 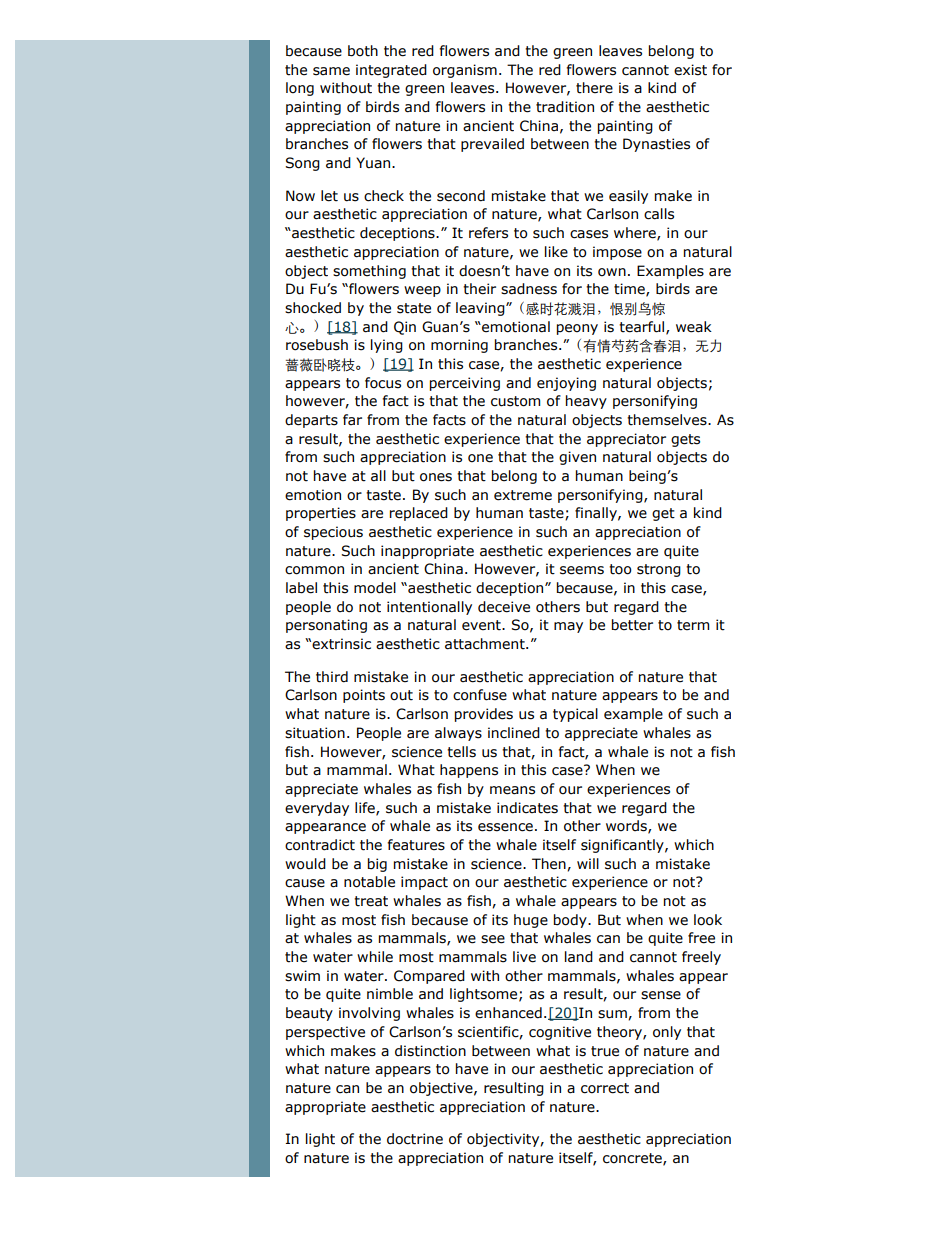 I want to click on same, so click(x=331, y=71).
